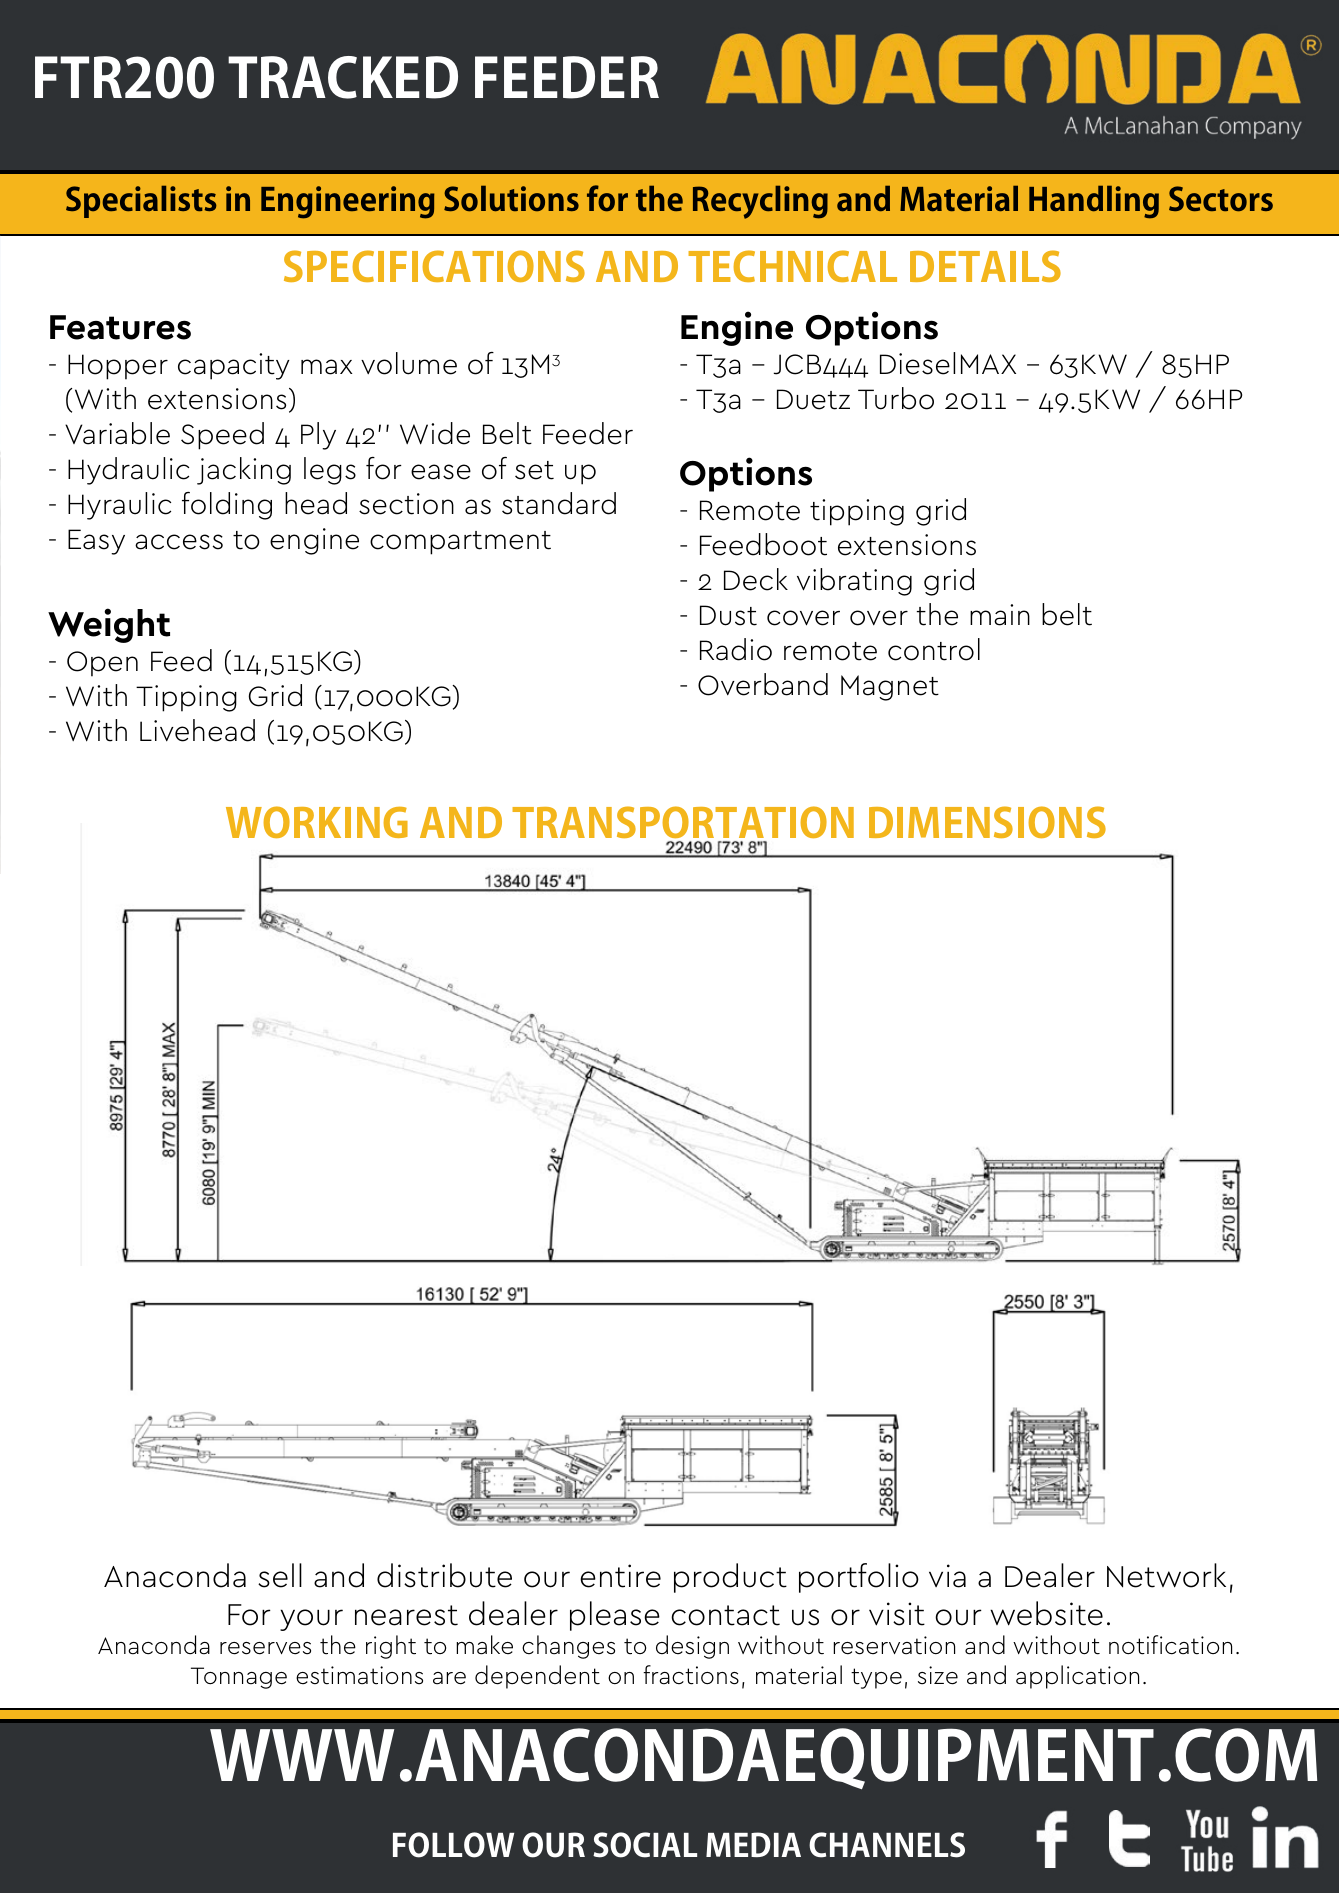  Describe the element at coordinates (1166, 1575) in the screenshot. I see `Network` at that location.
